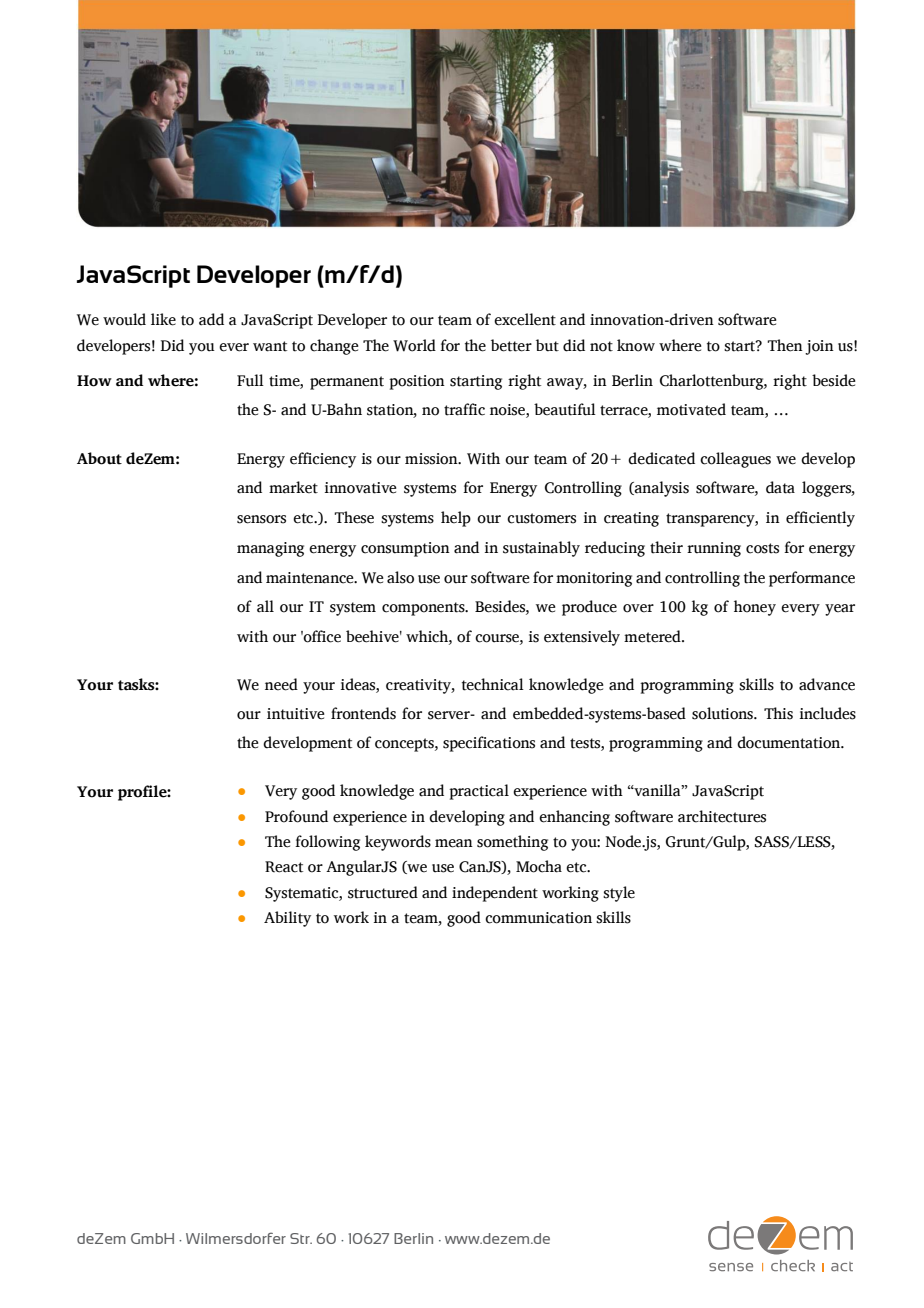 The width and height of the image is (924, 1308). Describe the element at coordinates (495, 894) in the image. I see `independent` at that location.
